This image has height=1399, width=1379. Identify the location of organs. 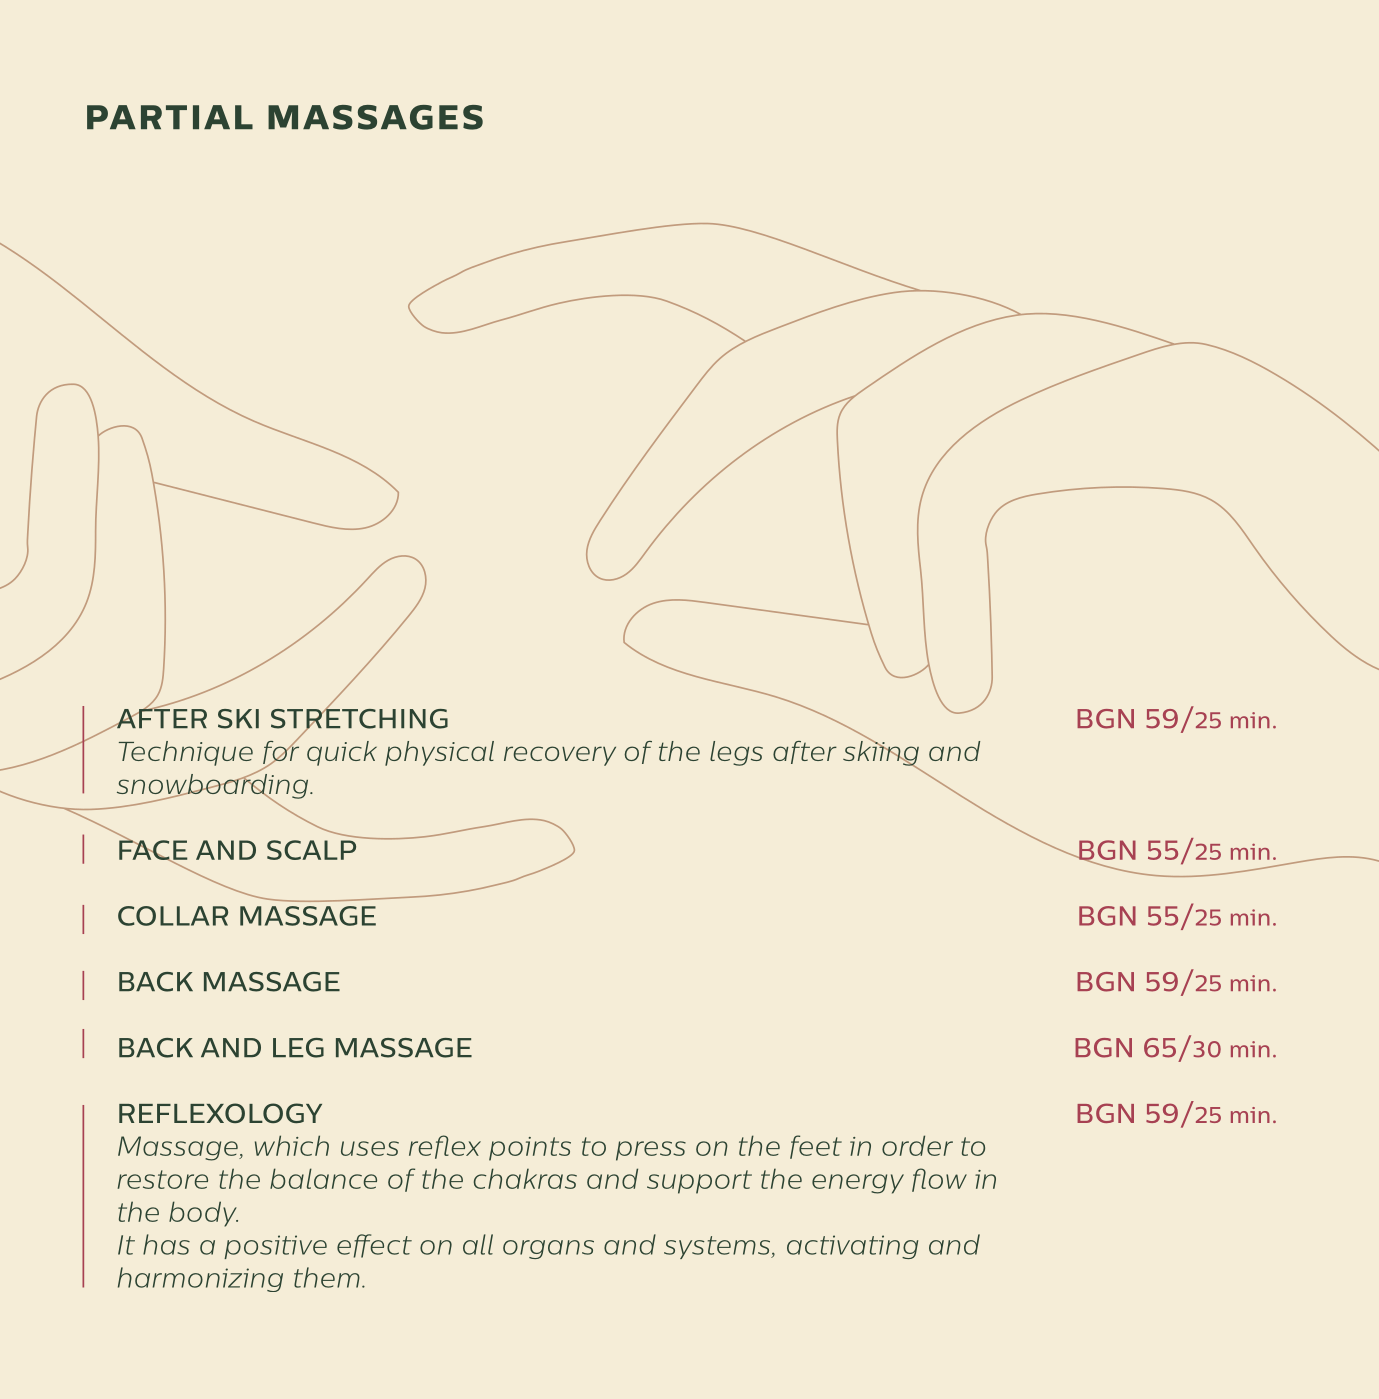
(548, 1249).
